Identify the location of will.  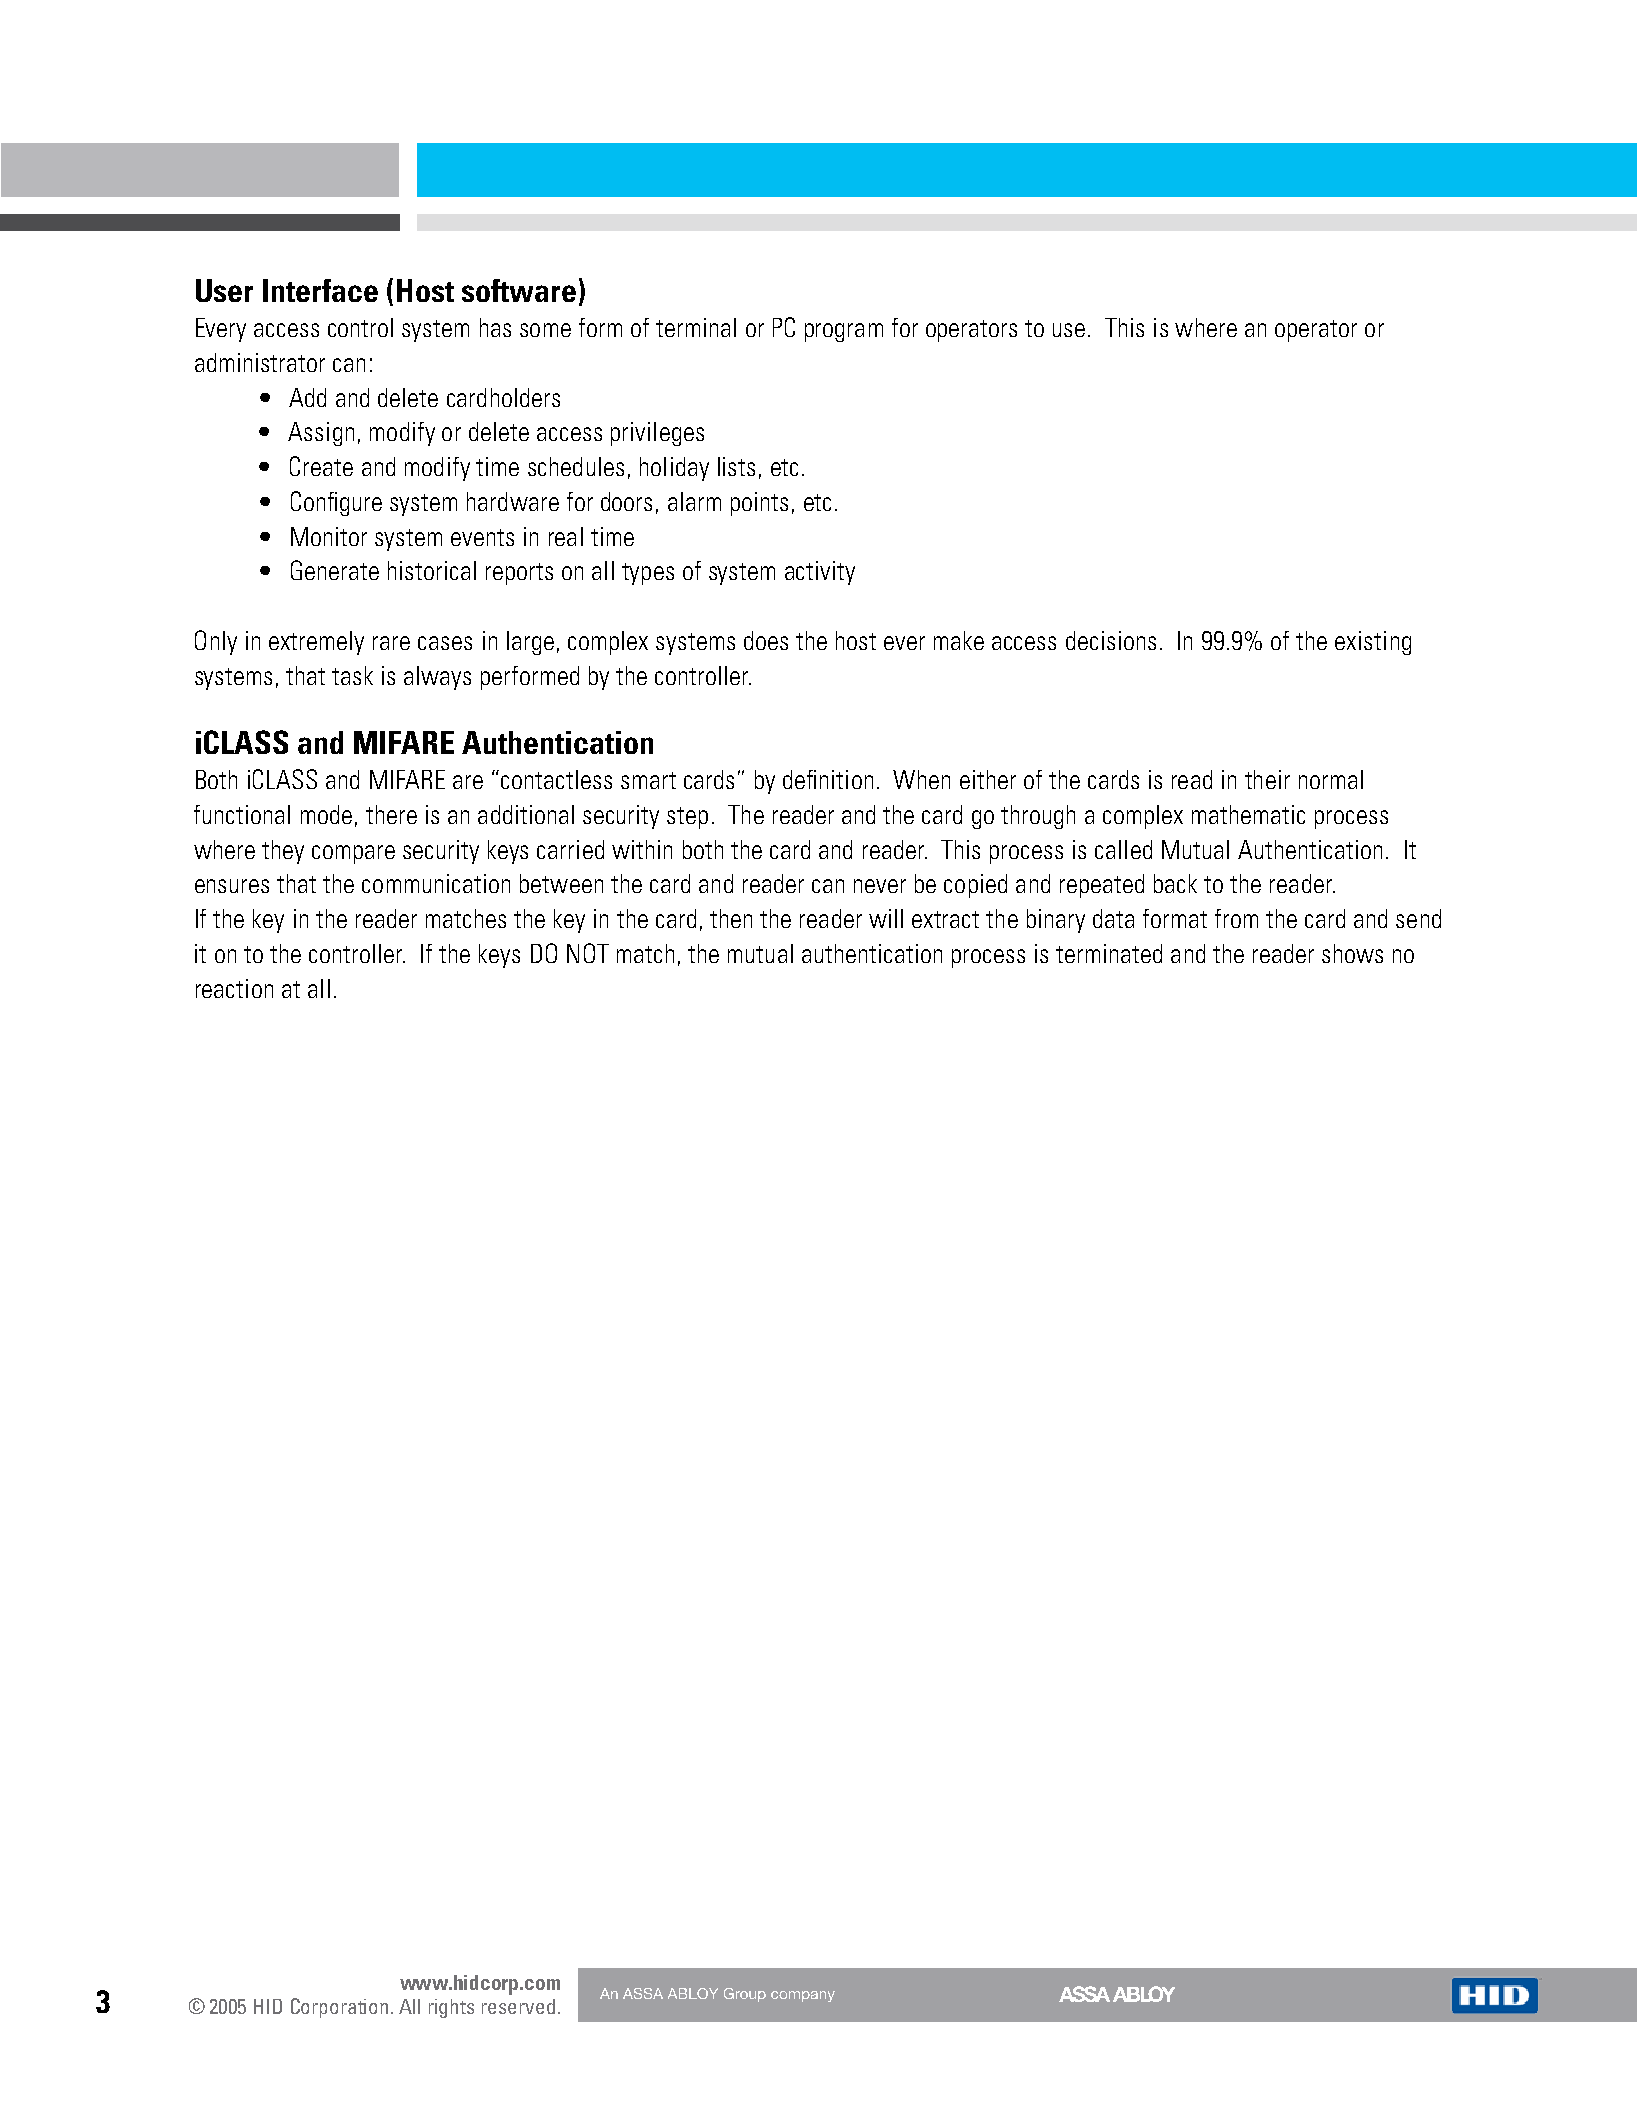
(886, 918).
